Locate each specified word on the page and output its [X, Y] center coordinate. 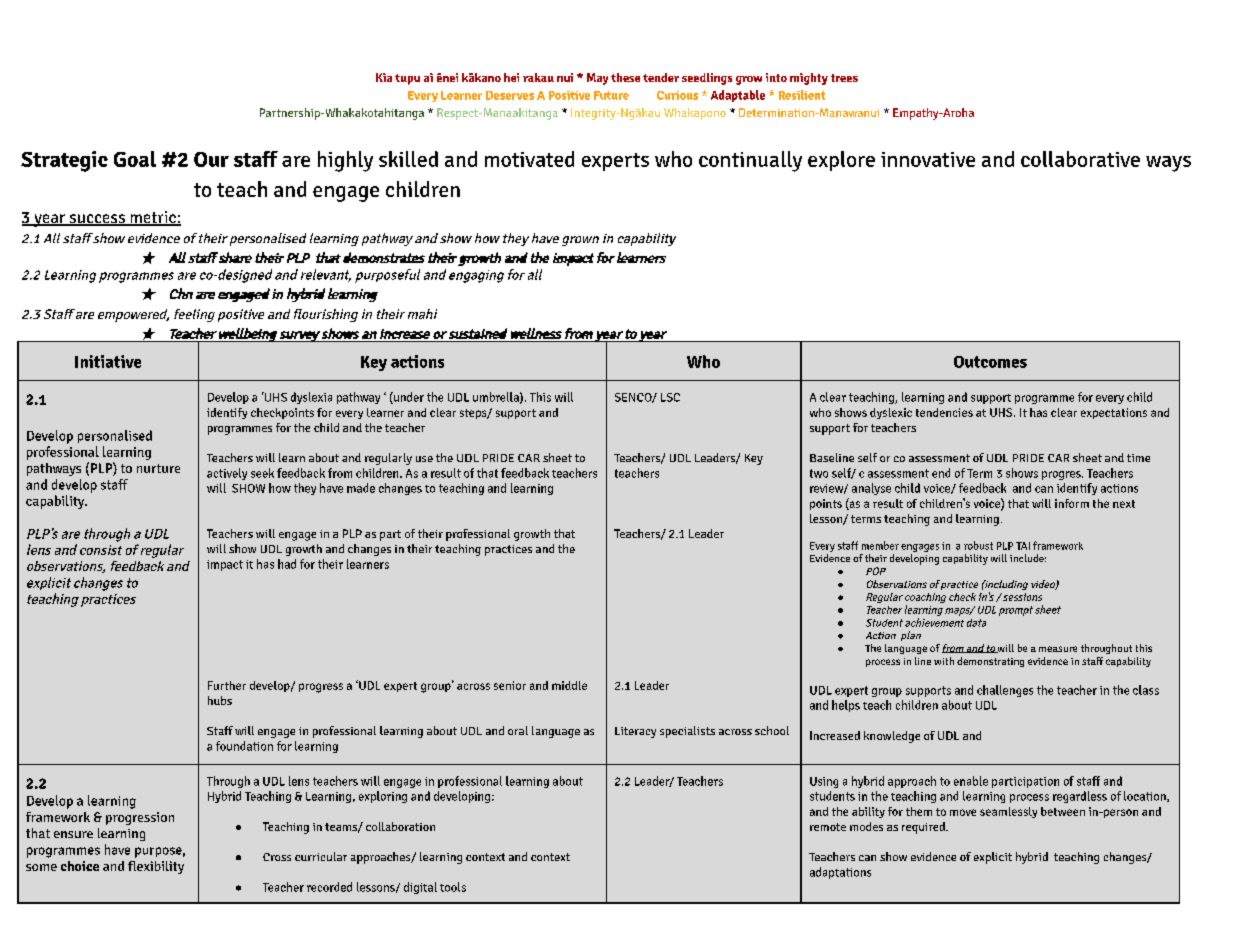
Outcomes [990, 362]
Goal [135, 159]
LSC [670, 397]
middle [569, 685]
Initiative [108, 361]
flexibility [156, 867]
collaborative [1080, 159]
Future [611, 95]
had [287, 564]
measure [1058, 649]
